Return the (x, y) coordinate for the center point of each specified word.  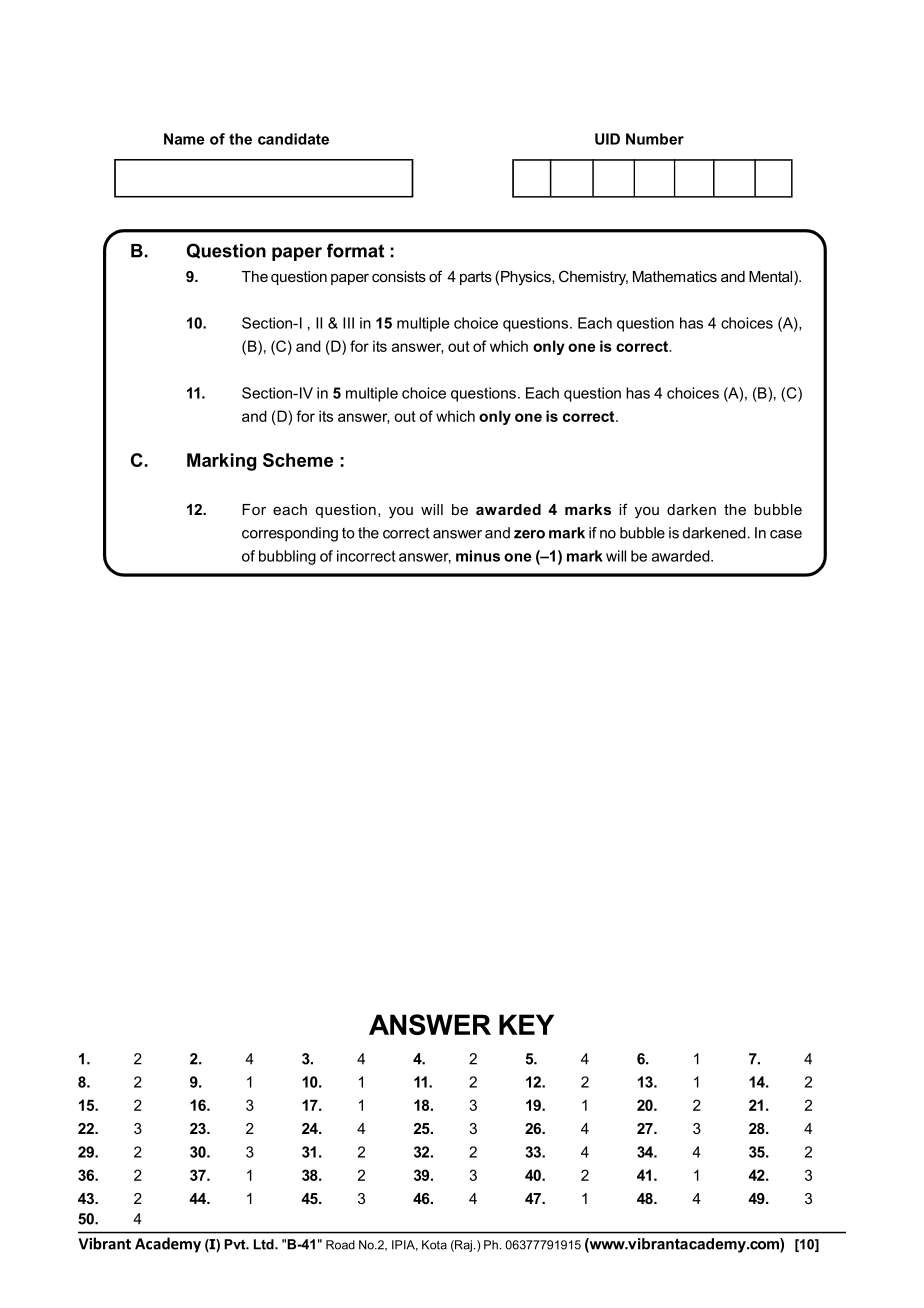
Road (340, 1245)
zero (529, 534)
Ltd (265, 1244)
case (786, 534)
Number (655, 139)
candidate (293, 139)
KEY (526, 1024)
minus (478, 556)
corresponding (290, 534)
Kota (434, 1245)
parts (476, 278)
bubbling (287, 557)
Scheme (298, 460)
